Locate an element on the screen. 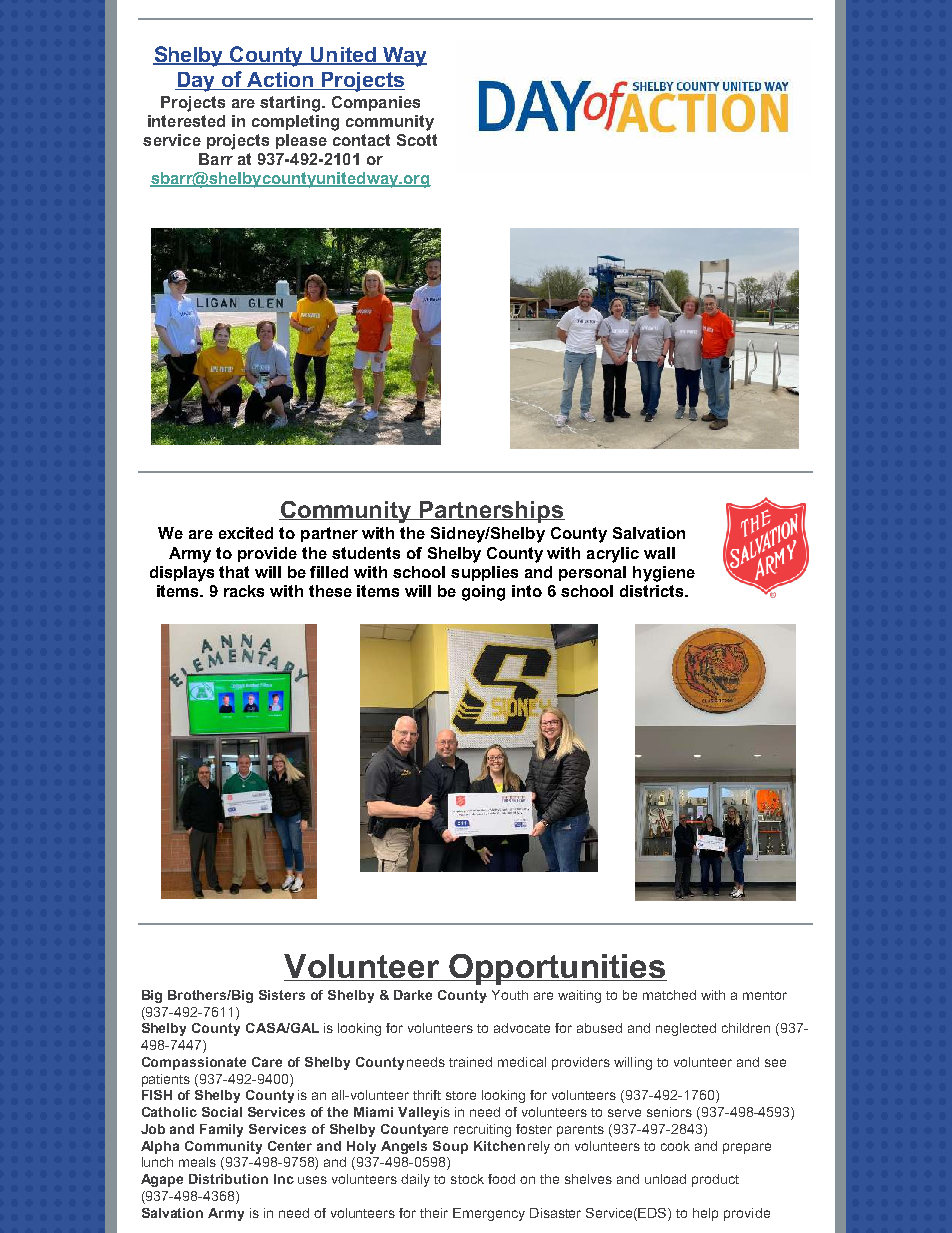 The width and height of the screenshot is (952, 1233). Distribution is located at coordinates (228, 1179).
